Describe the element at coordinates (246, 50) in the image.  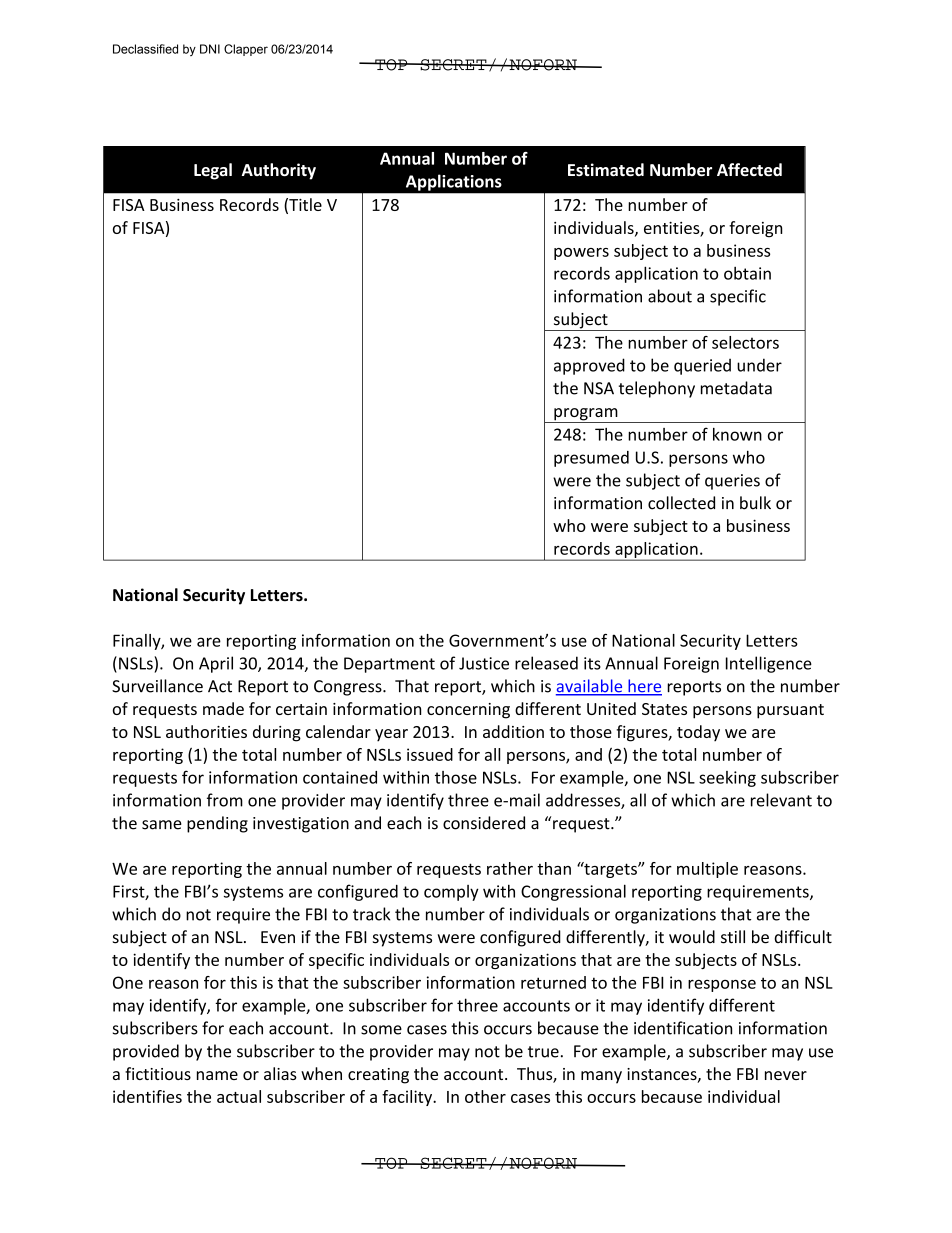
I see `Clapper` at that location.
